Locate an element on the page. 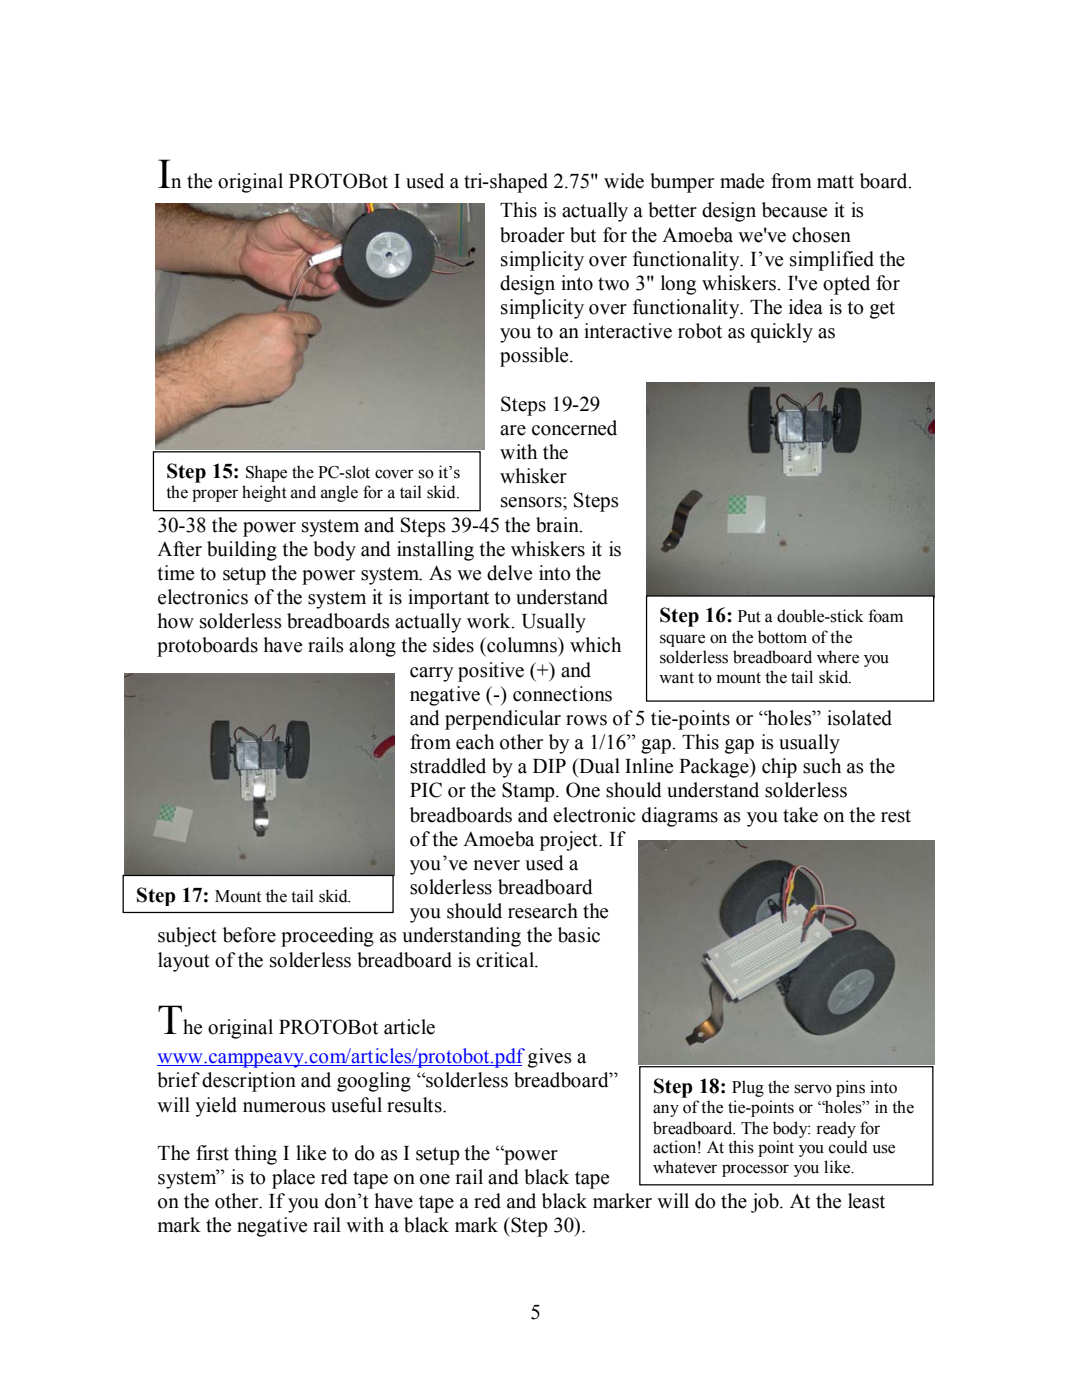 The width and height of the document is (1072, 1387). where is located at coordinates (838, 657).
